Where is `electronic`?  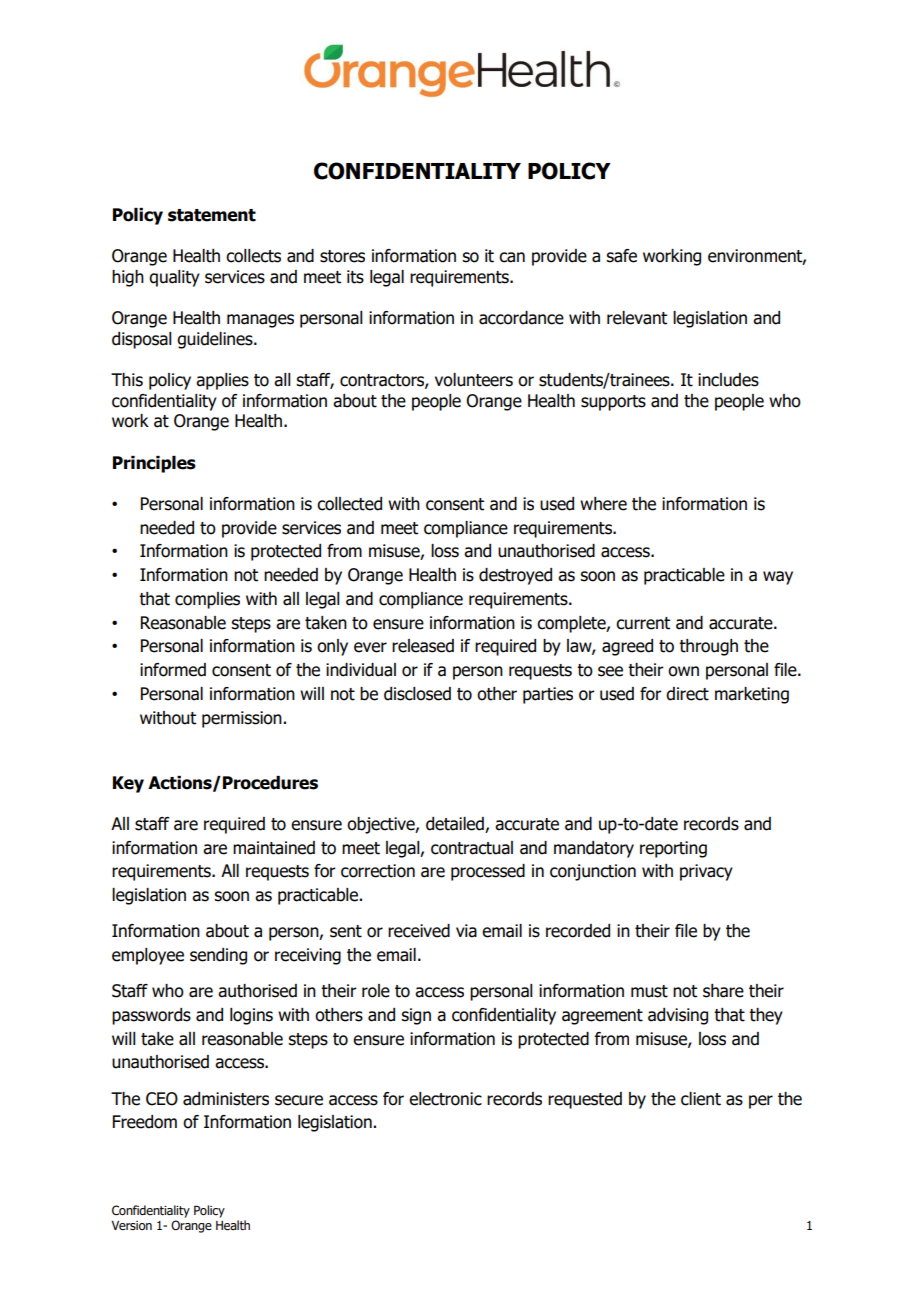 electronic is located at coordinates (445, 1099).
